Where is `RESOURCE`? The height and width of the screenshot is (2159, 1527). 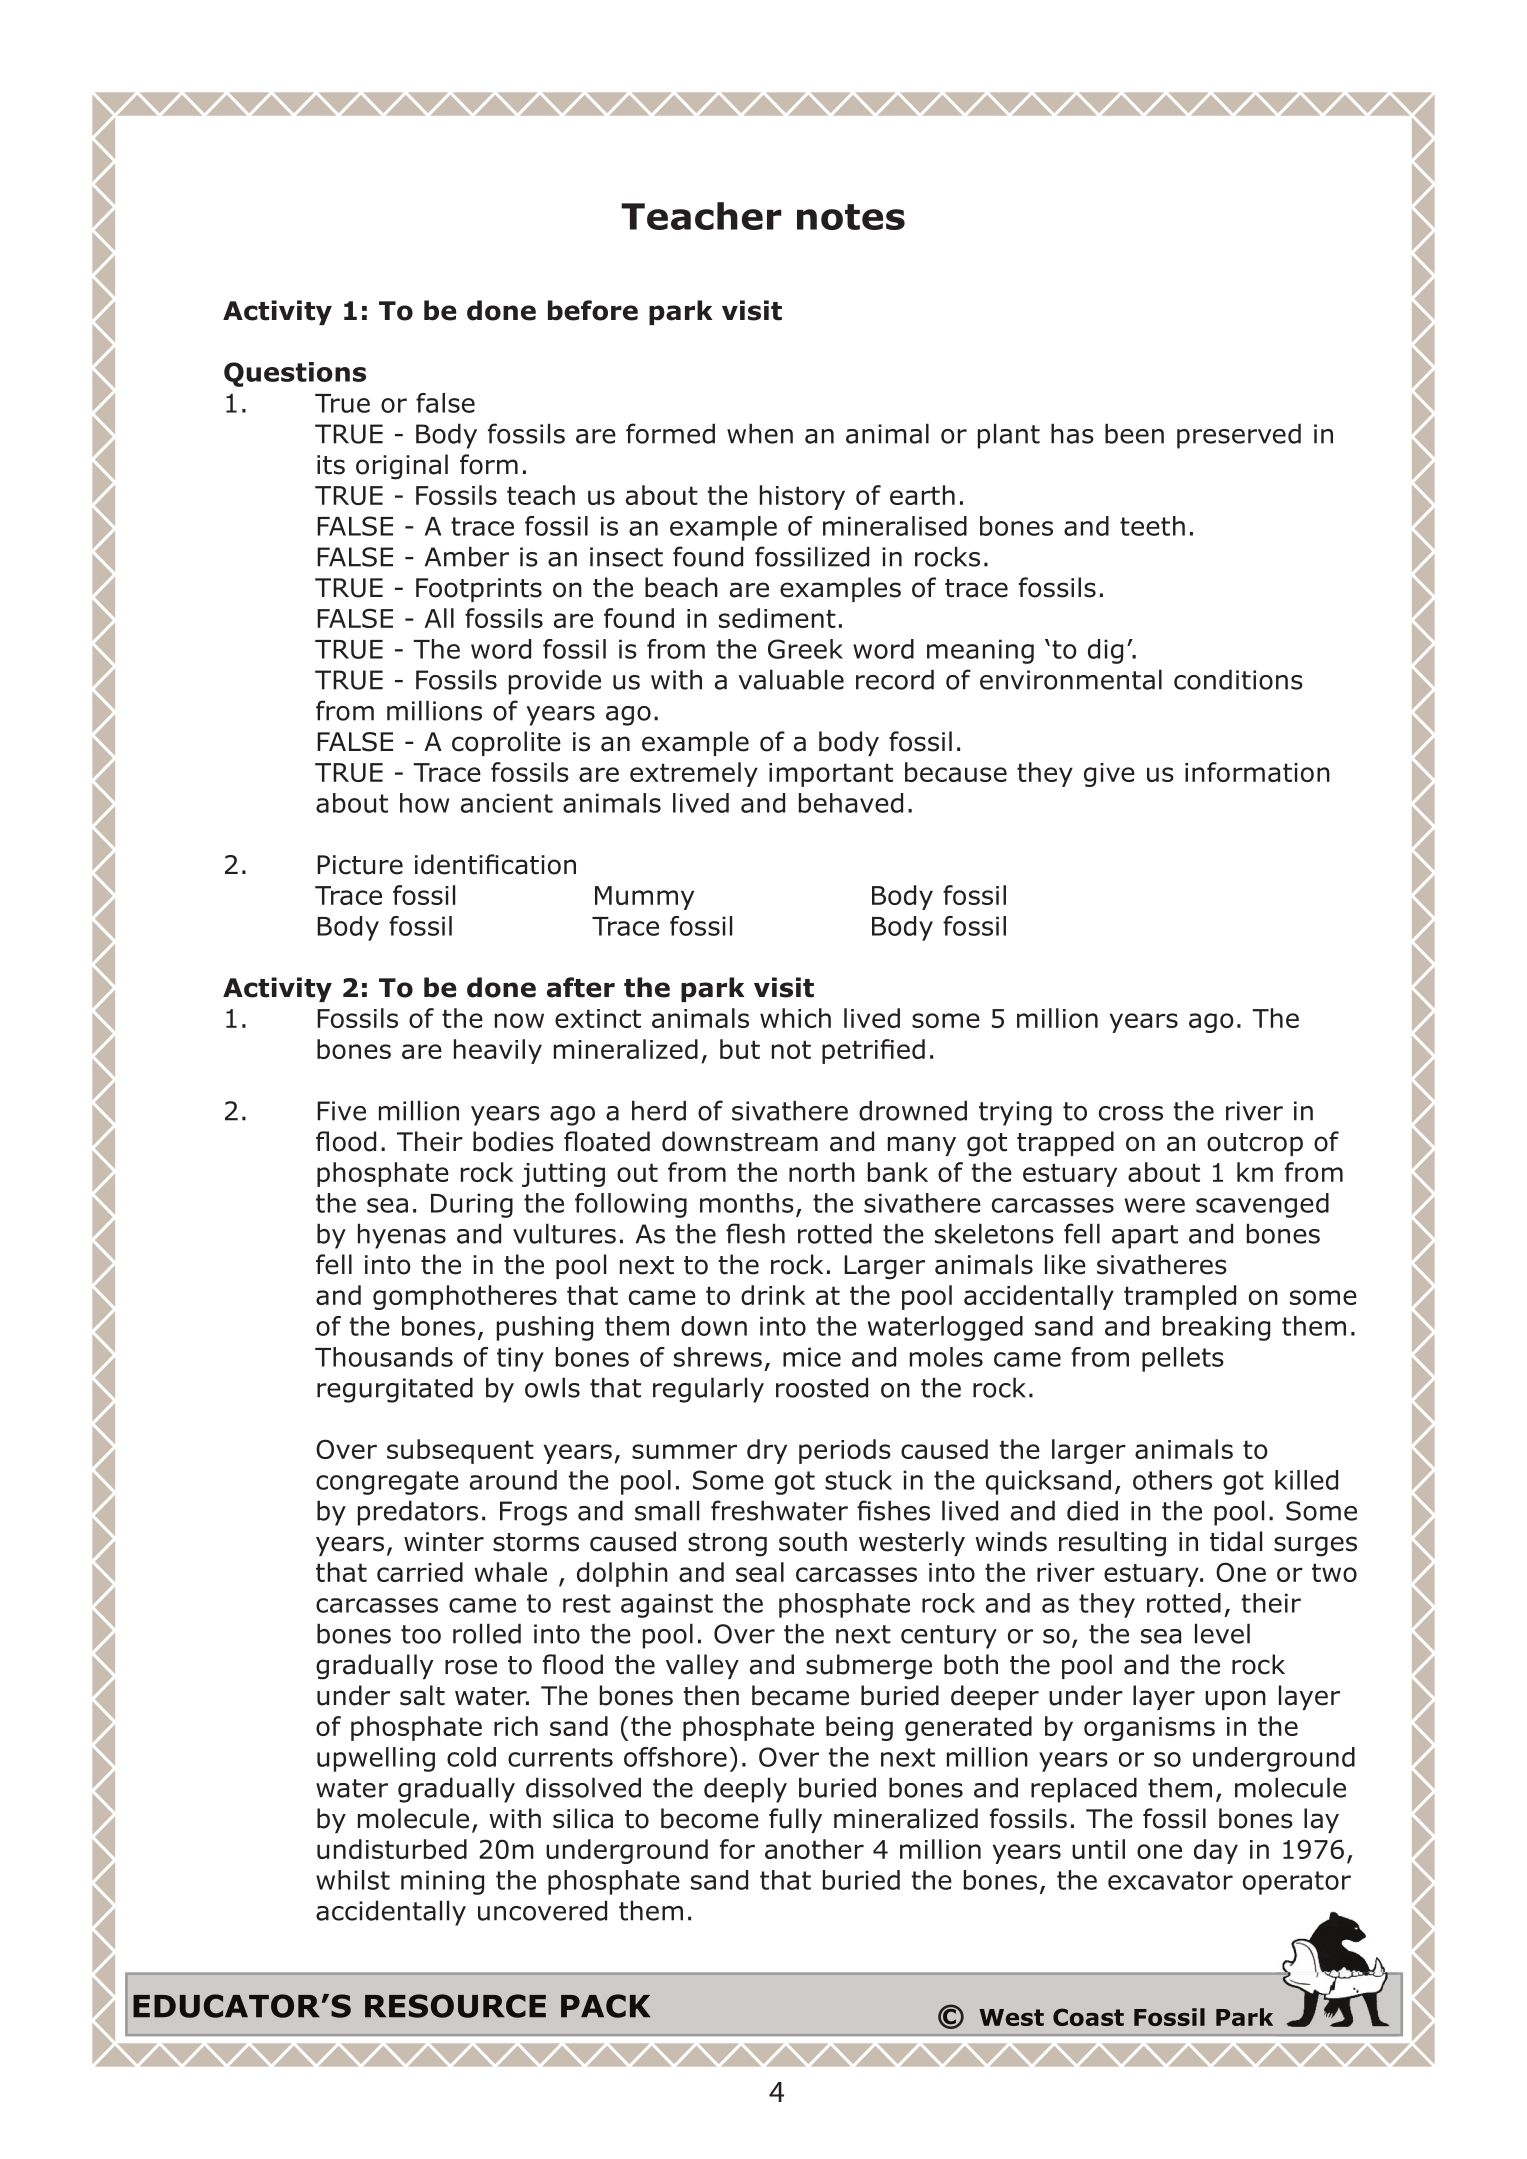 RESOURCE is located at coordinates (455, 2006).
